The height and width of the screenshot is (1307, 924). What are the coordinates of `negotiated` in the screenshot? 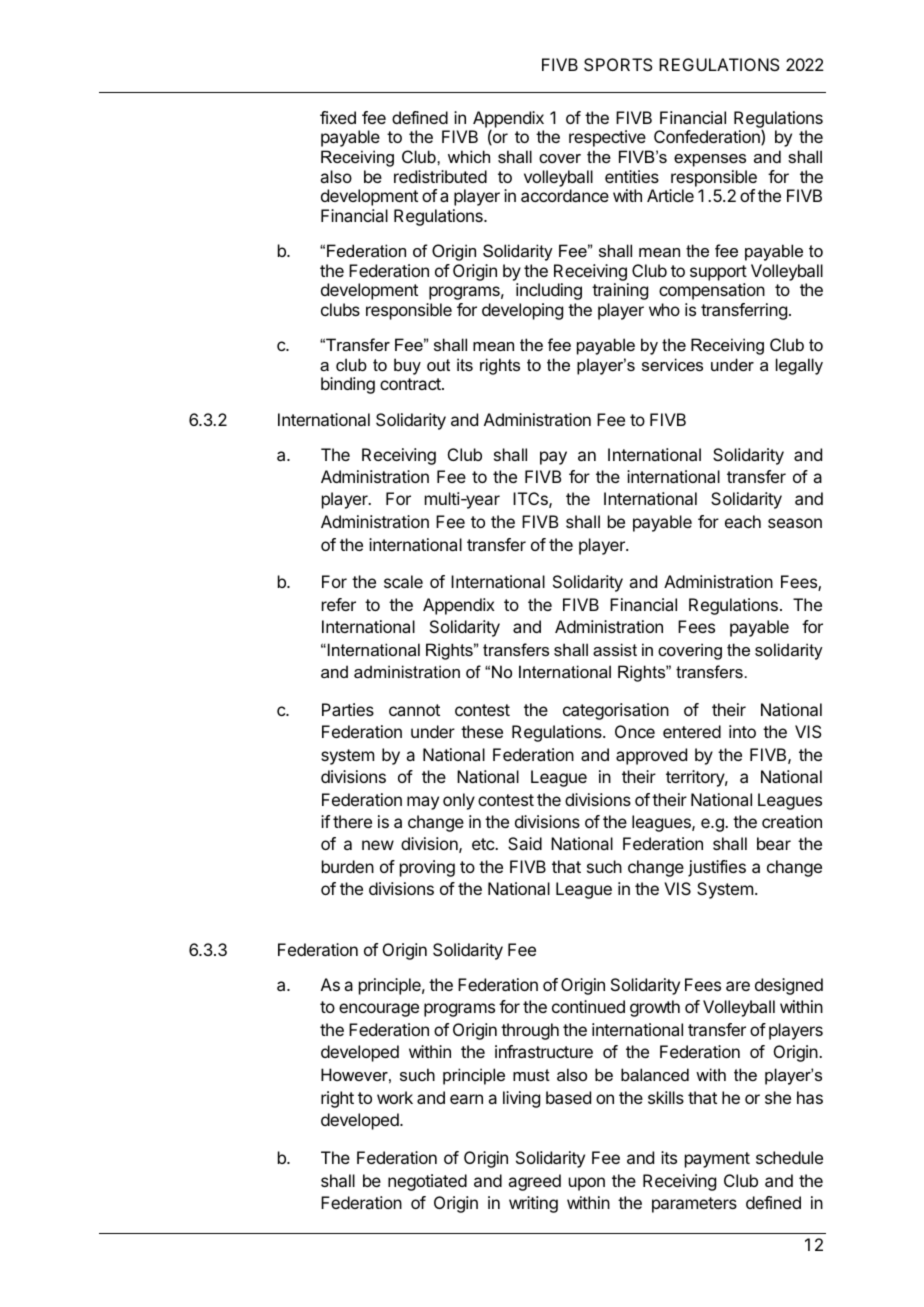 It's located at (427, 1182).
